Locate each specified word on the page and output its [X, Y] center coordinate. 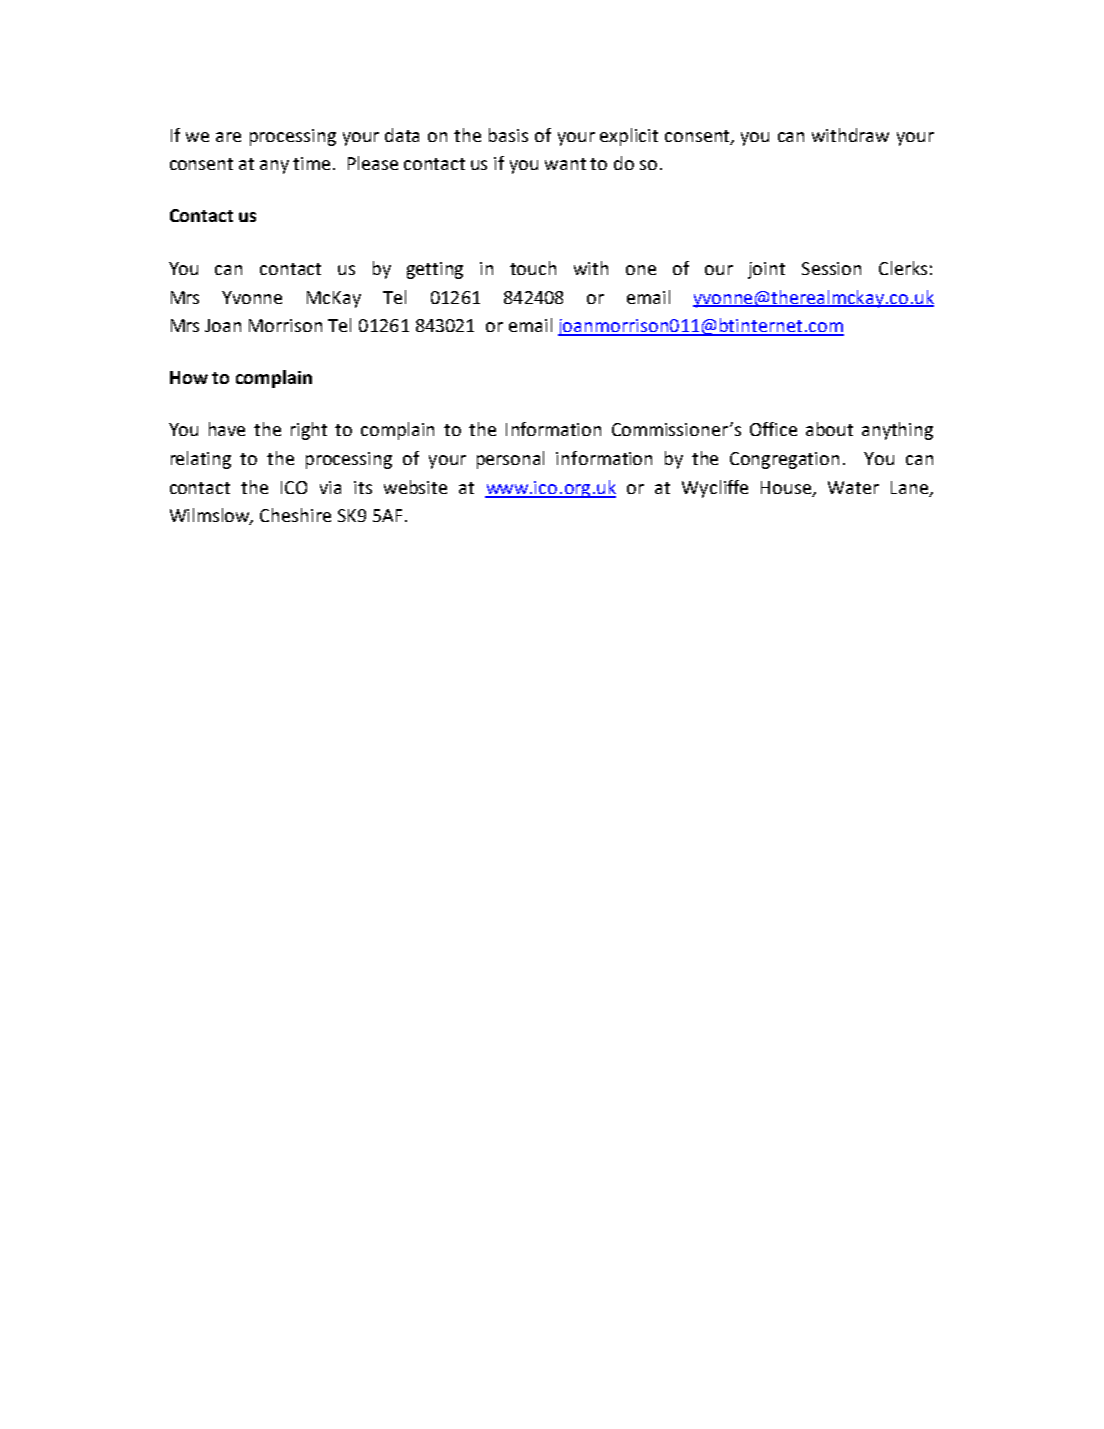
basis [508, 135]
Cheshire [295, 515]
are [228, 137]
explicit [629, 137]
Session [831, 268]
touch [533, 268]
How [189, 377]
